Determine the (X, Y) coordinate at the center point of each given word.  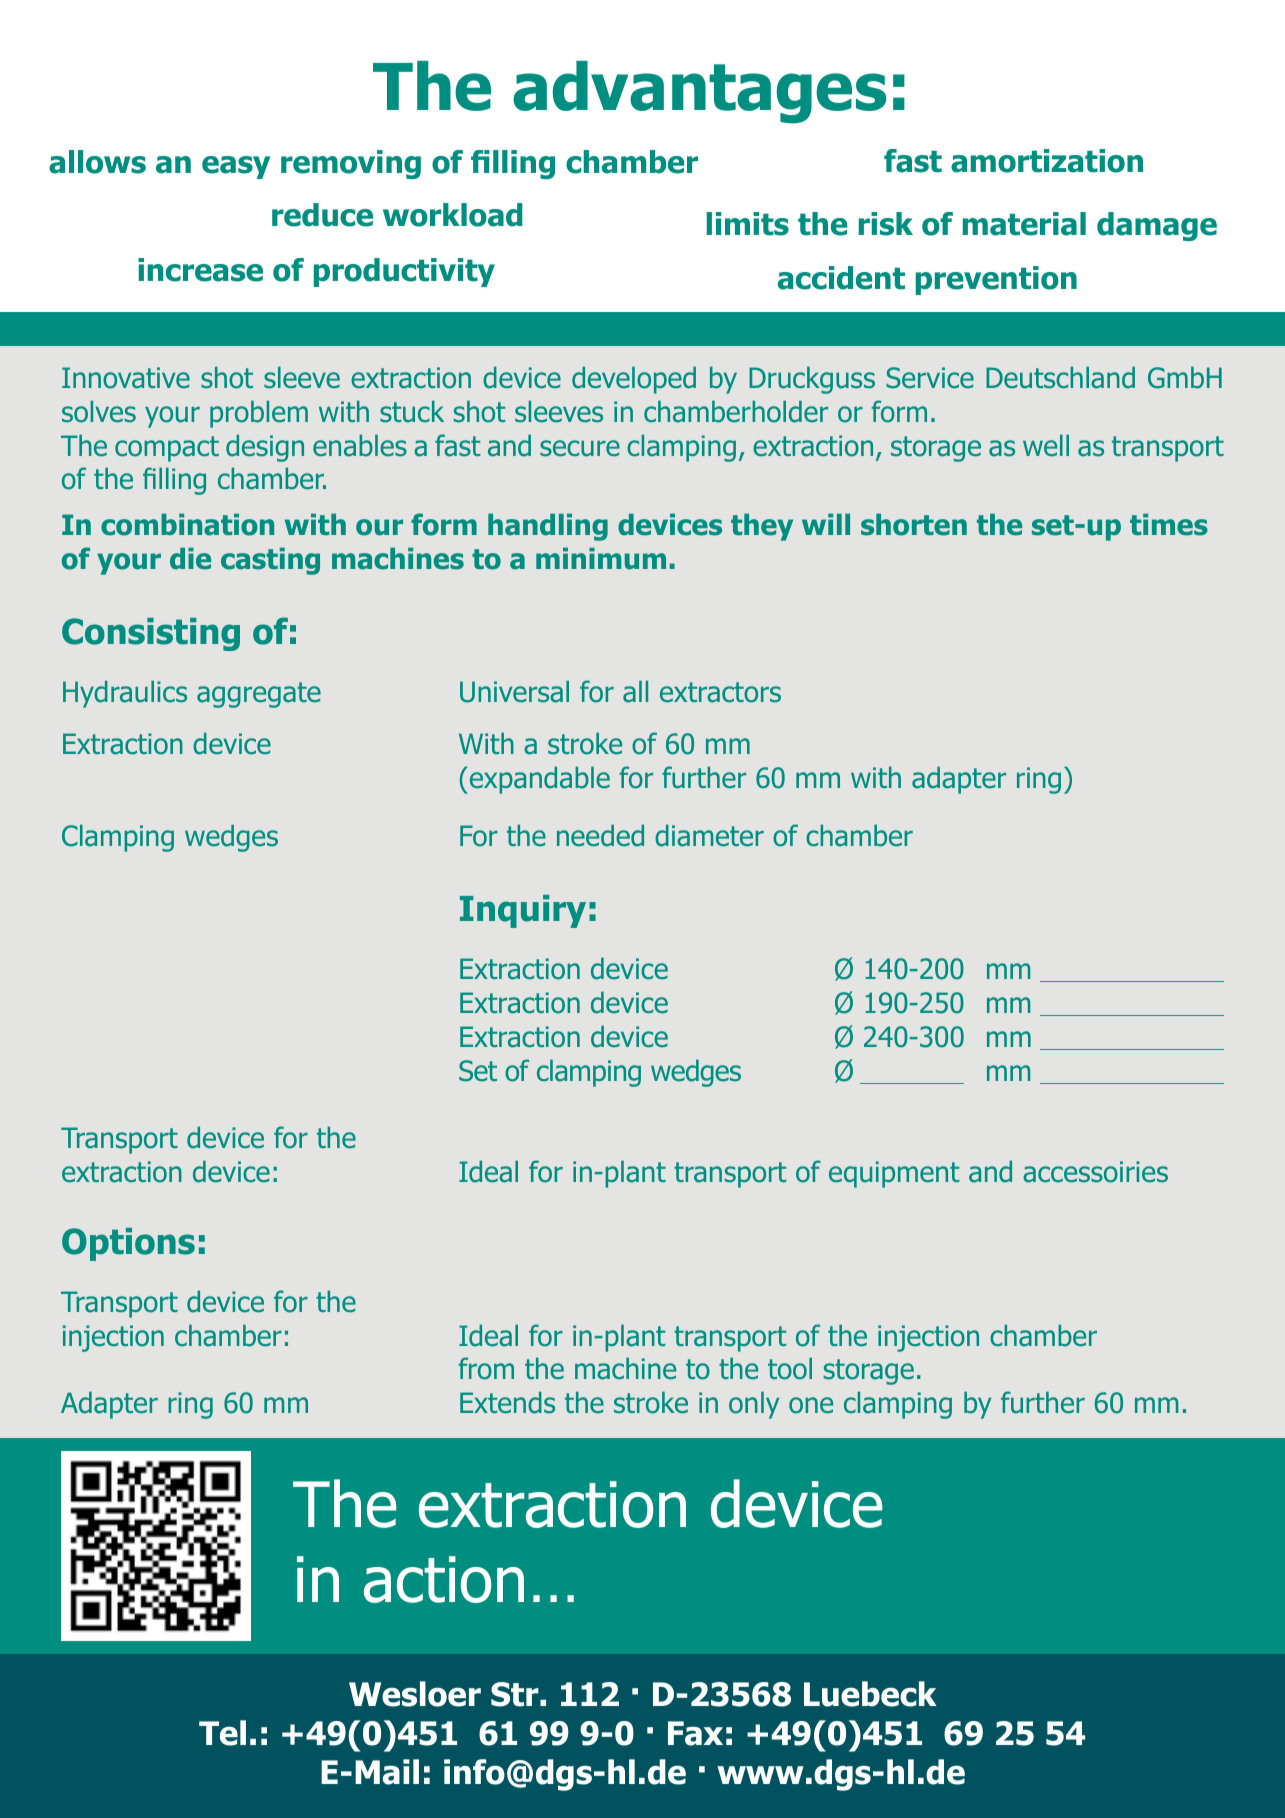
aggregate (259, 695)
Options (128, 1244)
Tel (222, 1733)
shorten (914, 525)
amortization (1047, 161)
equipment (894, 1174)
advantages (699, 92)
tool (790, 1369)
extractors (720, 692)
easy (236, 167)
